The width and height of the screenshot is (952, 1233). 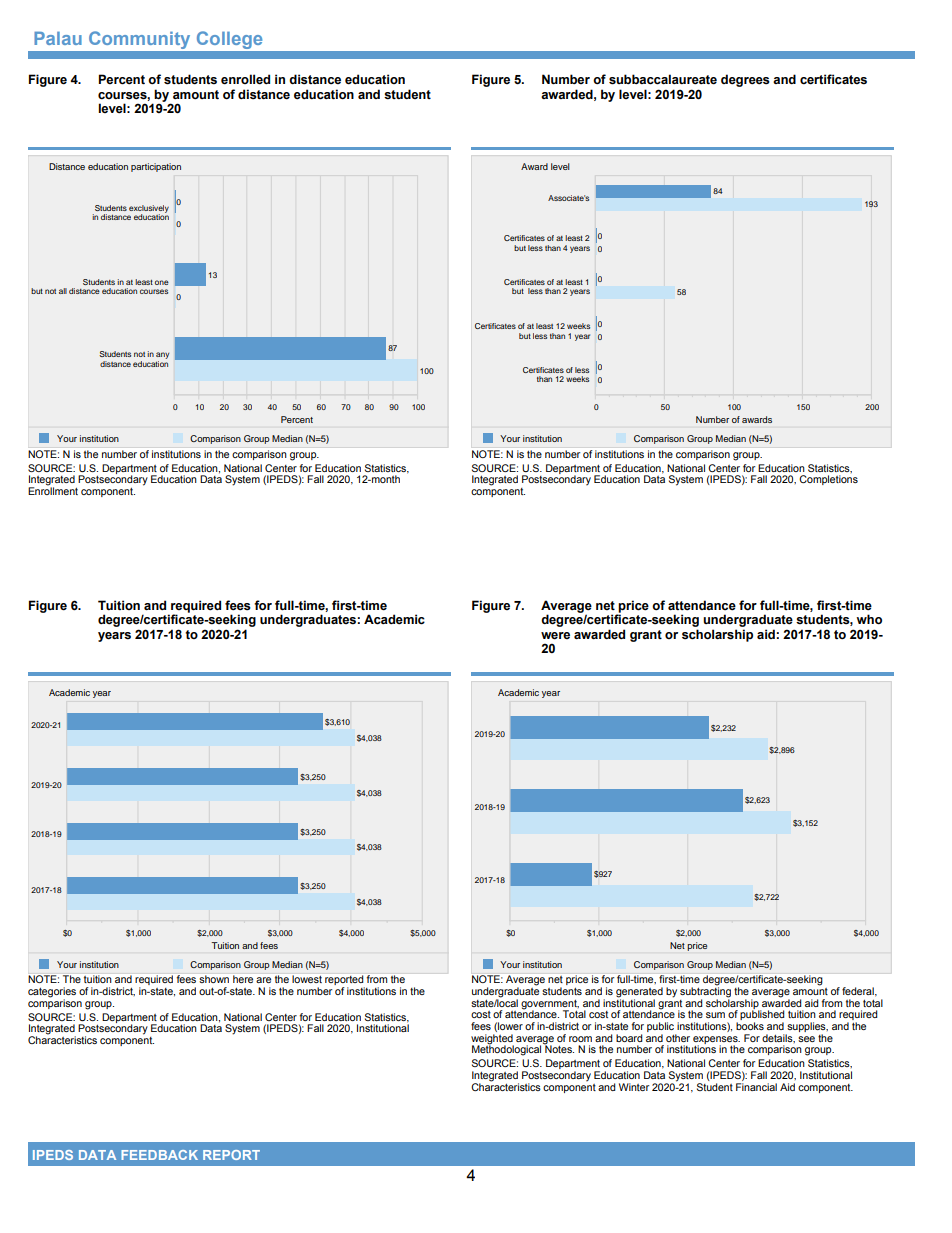 I want to click on Completions, so click(x=828, y=480).
